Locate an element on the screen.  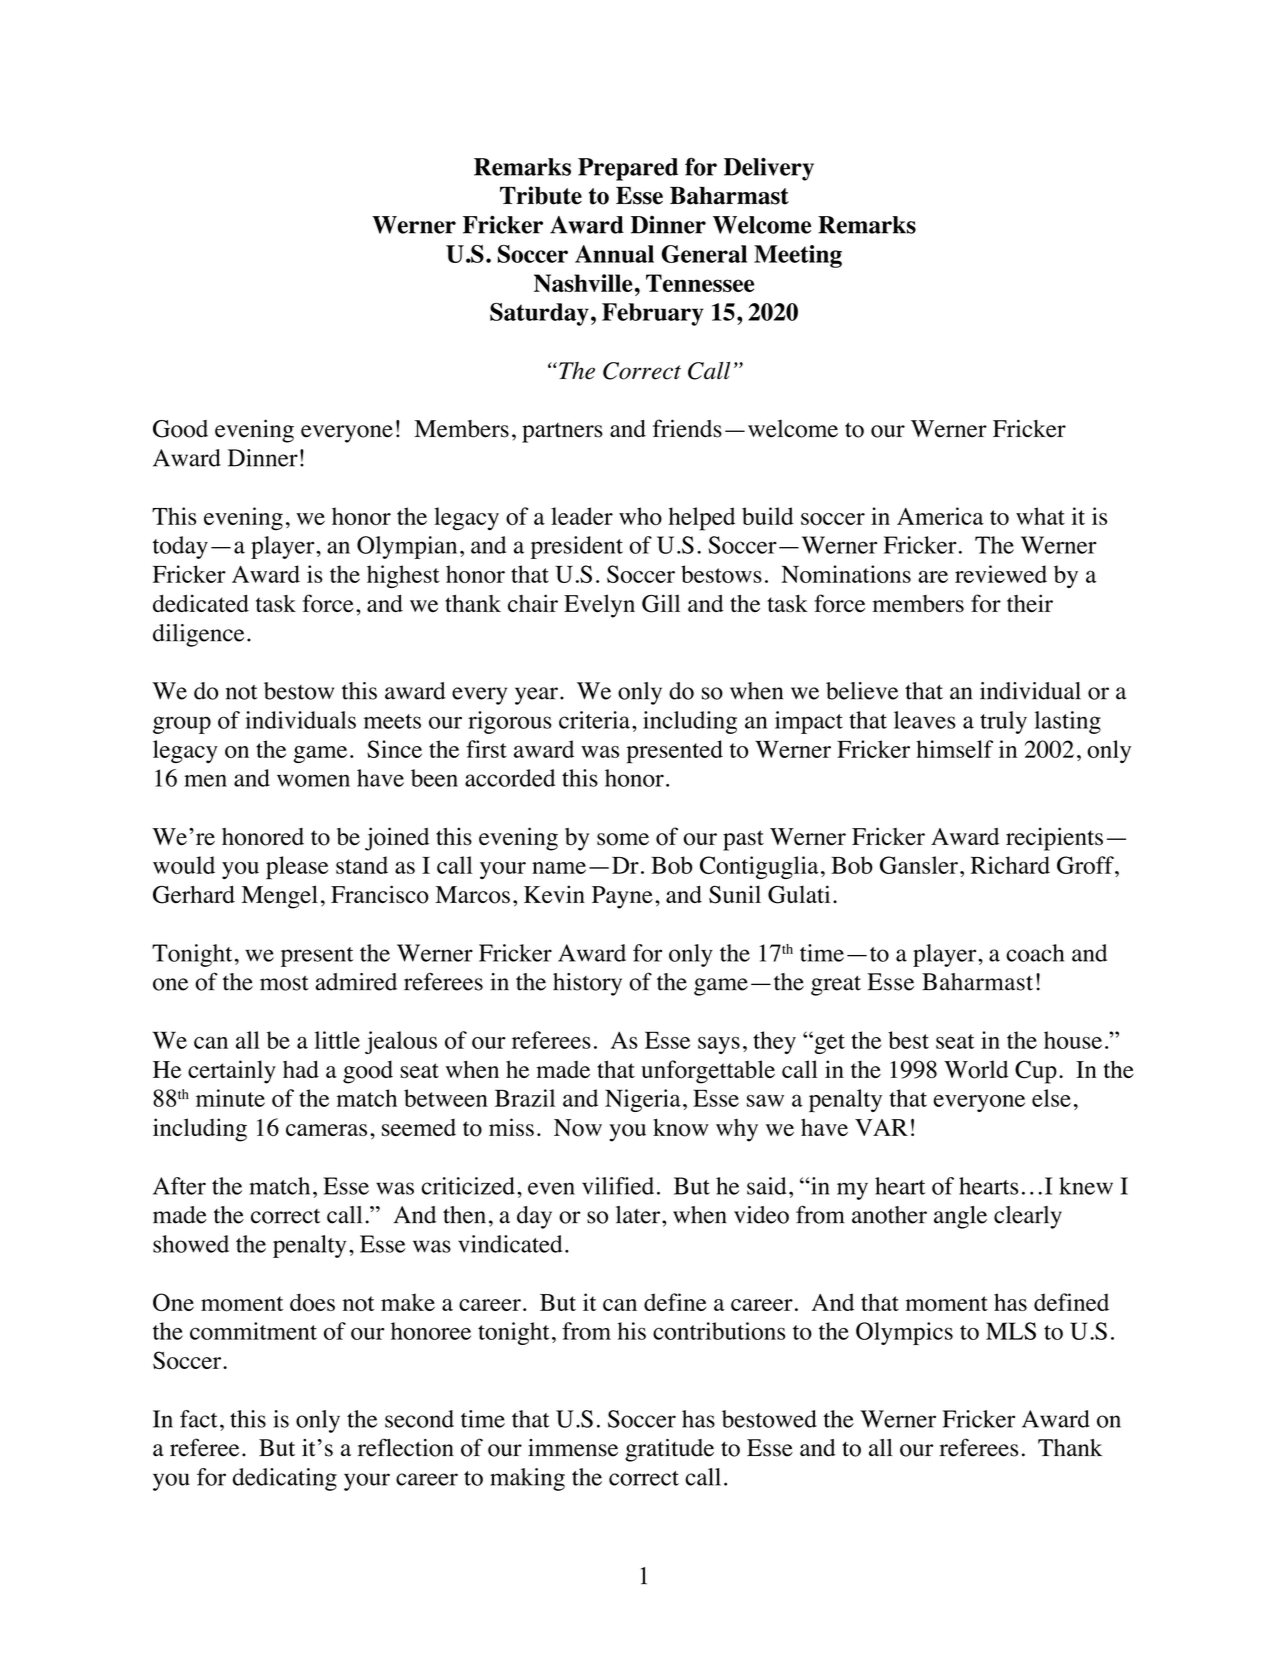
America is located at coordinates (940, 516).
